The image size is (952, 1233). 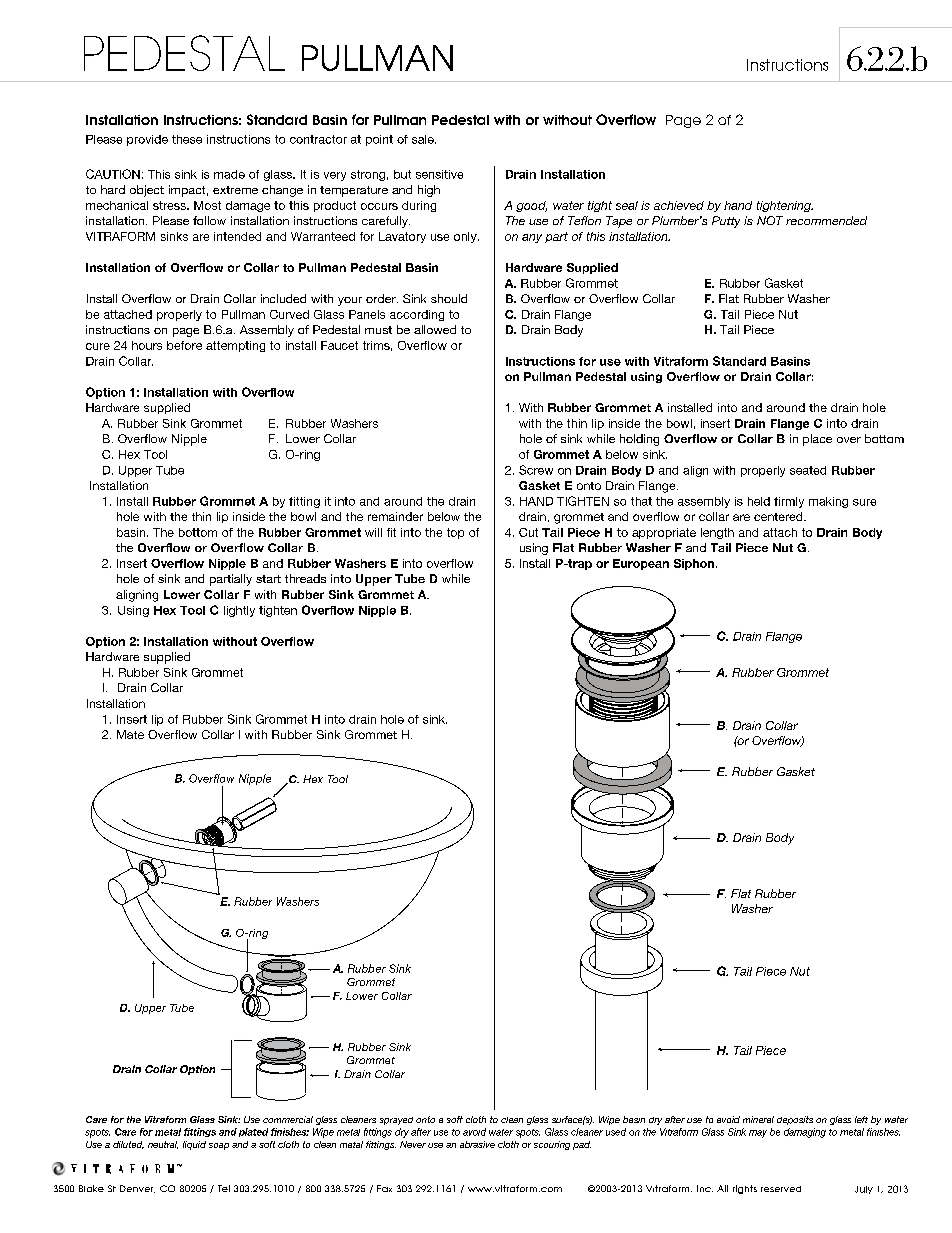 What do you see at coordinates (694, 564) in the document?
I see `Siphon` at bounding box center [694, 564].
